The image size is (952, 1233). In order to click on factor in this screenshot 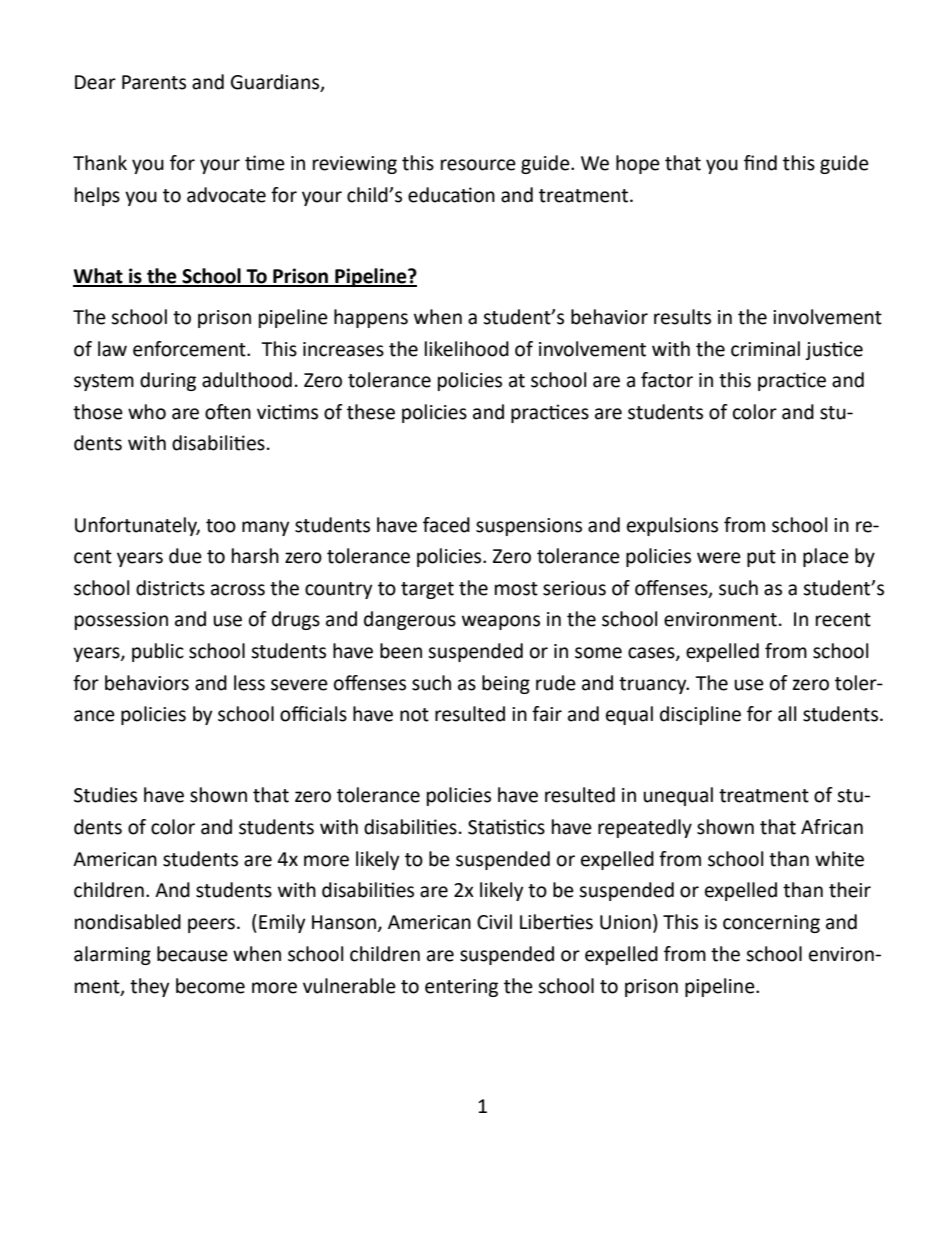, I will do `click(667, 380)`.
